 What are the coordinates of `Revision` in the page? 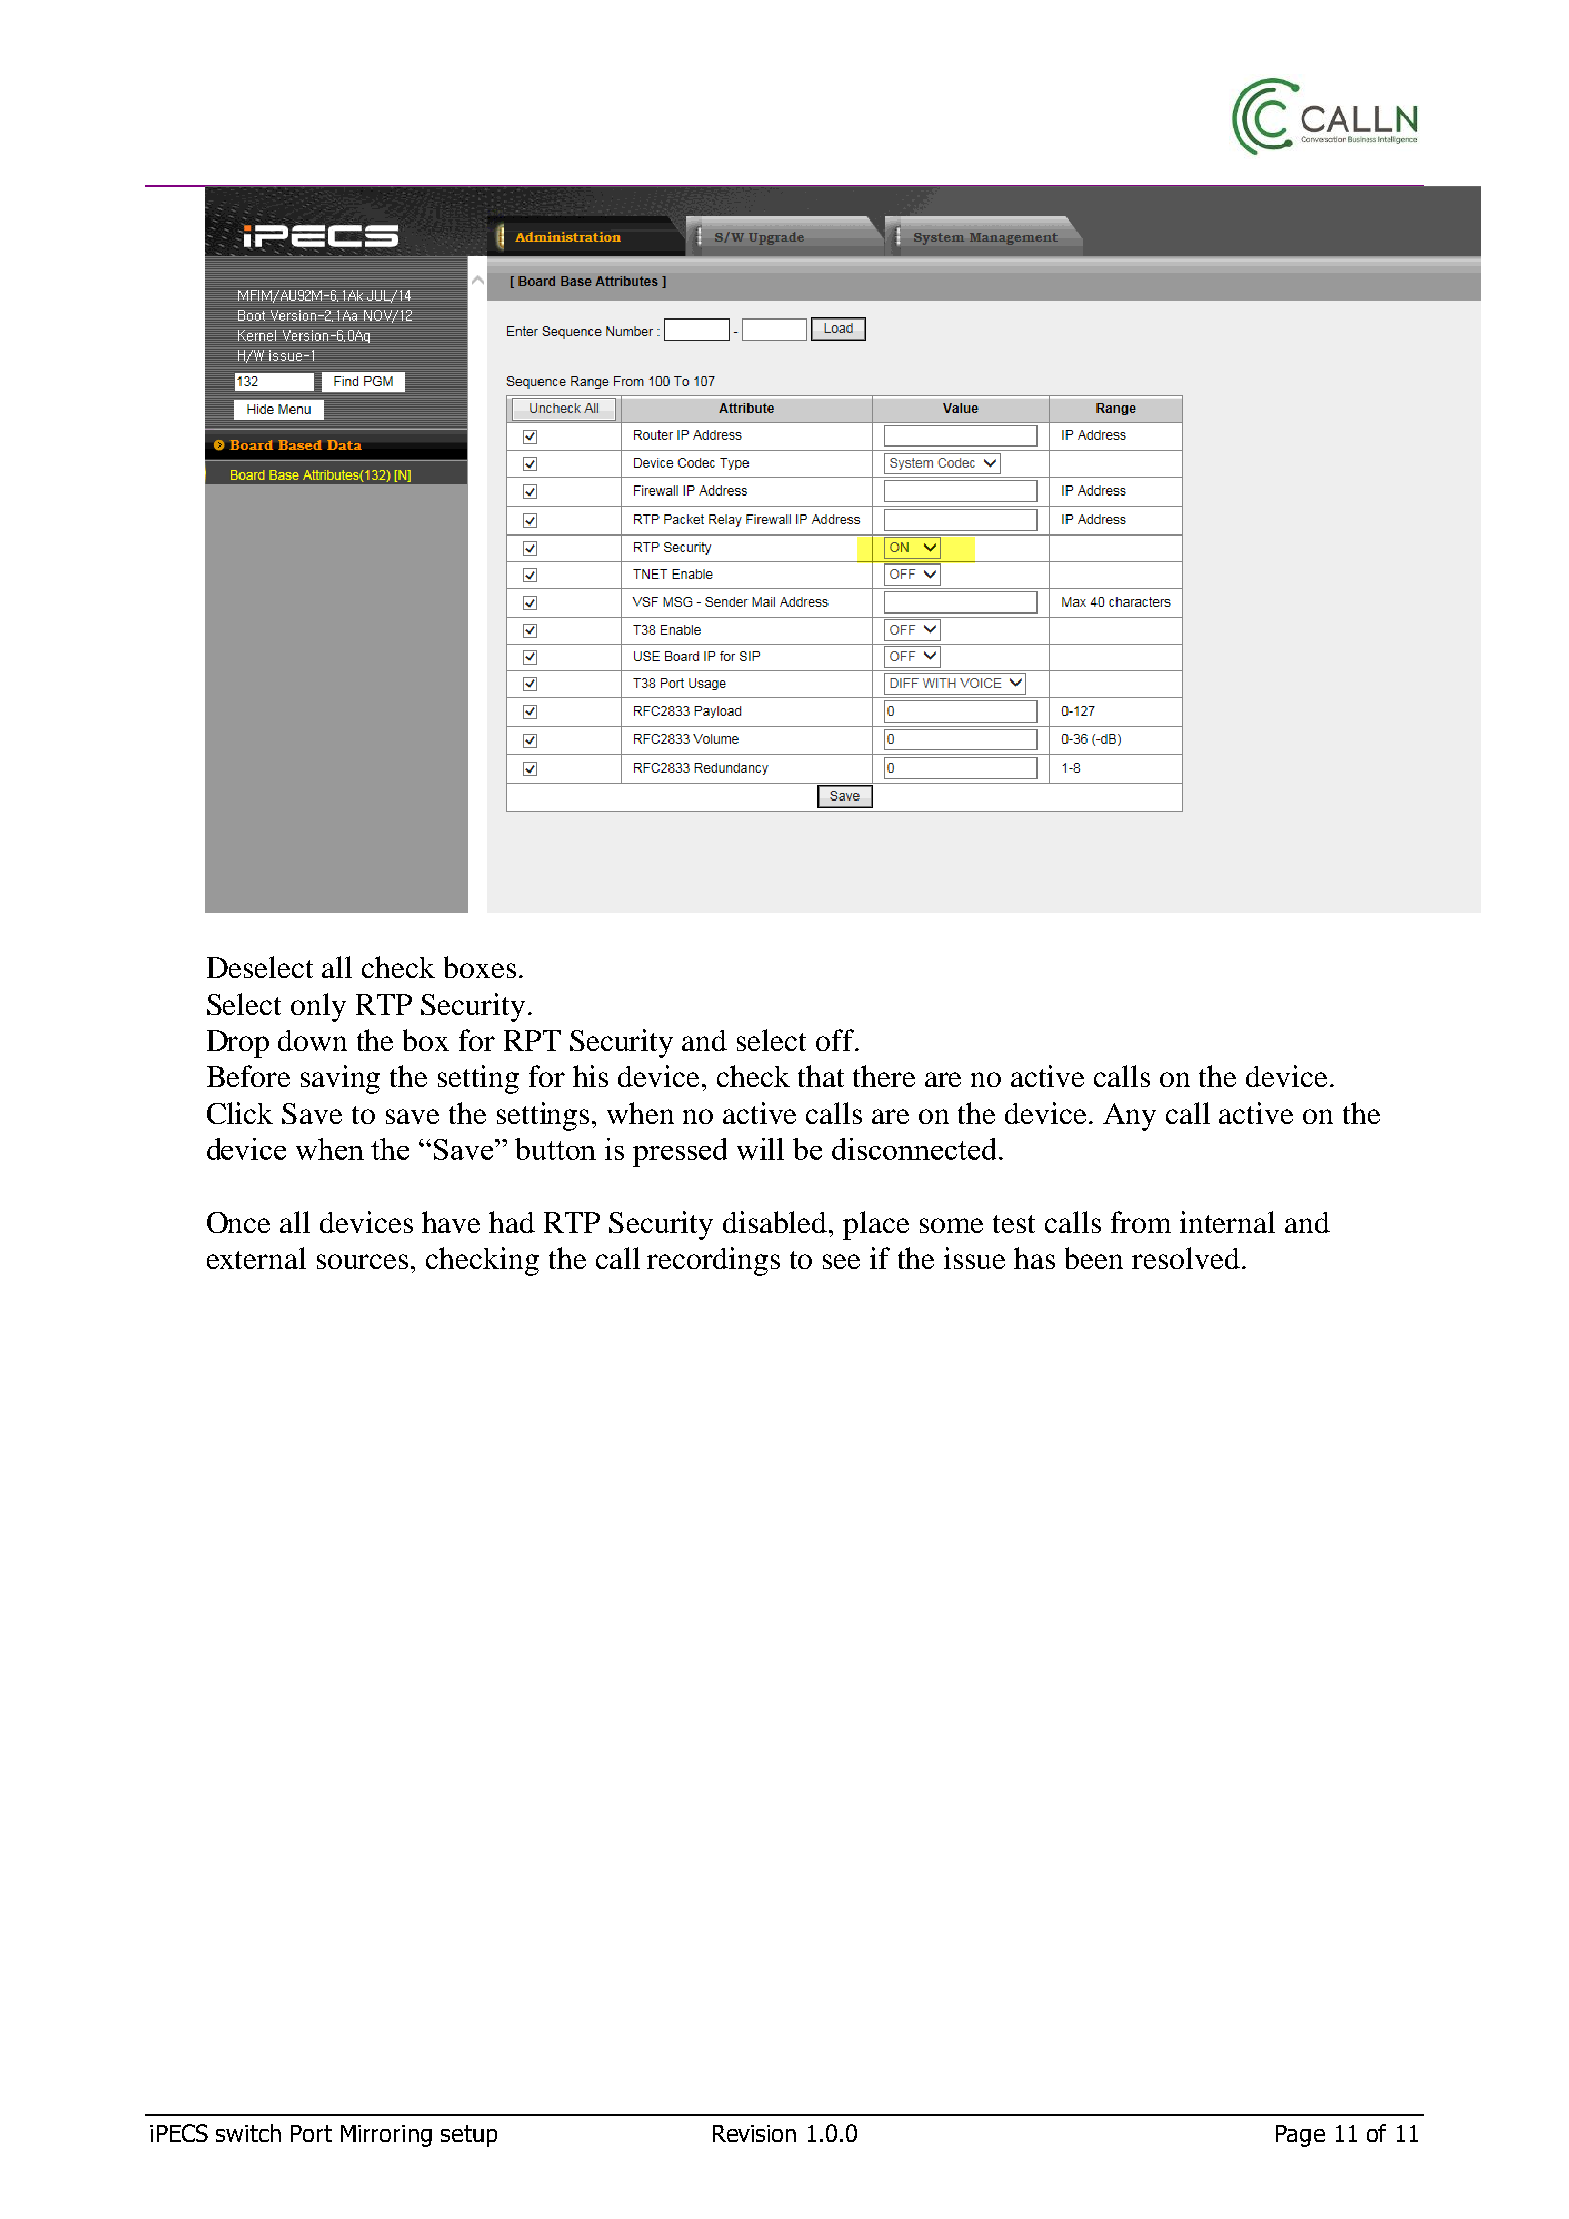 It's located at (754, 2133).
